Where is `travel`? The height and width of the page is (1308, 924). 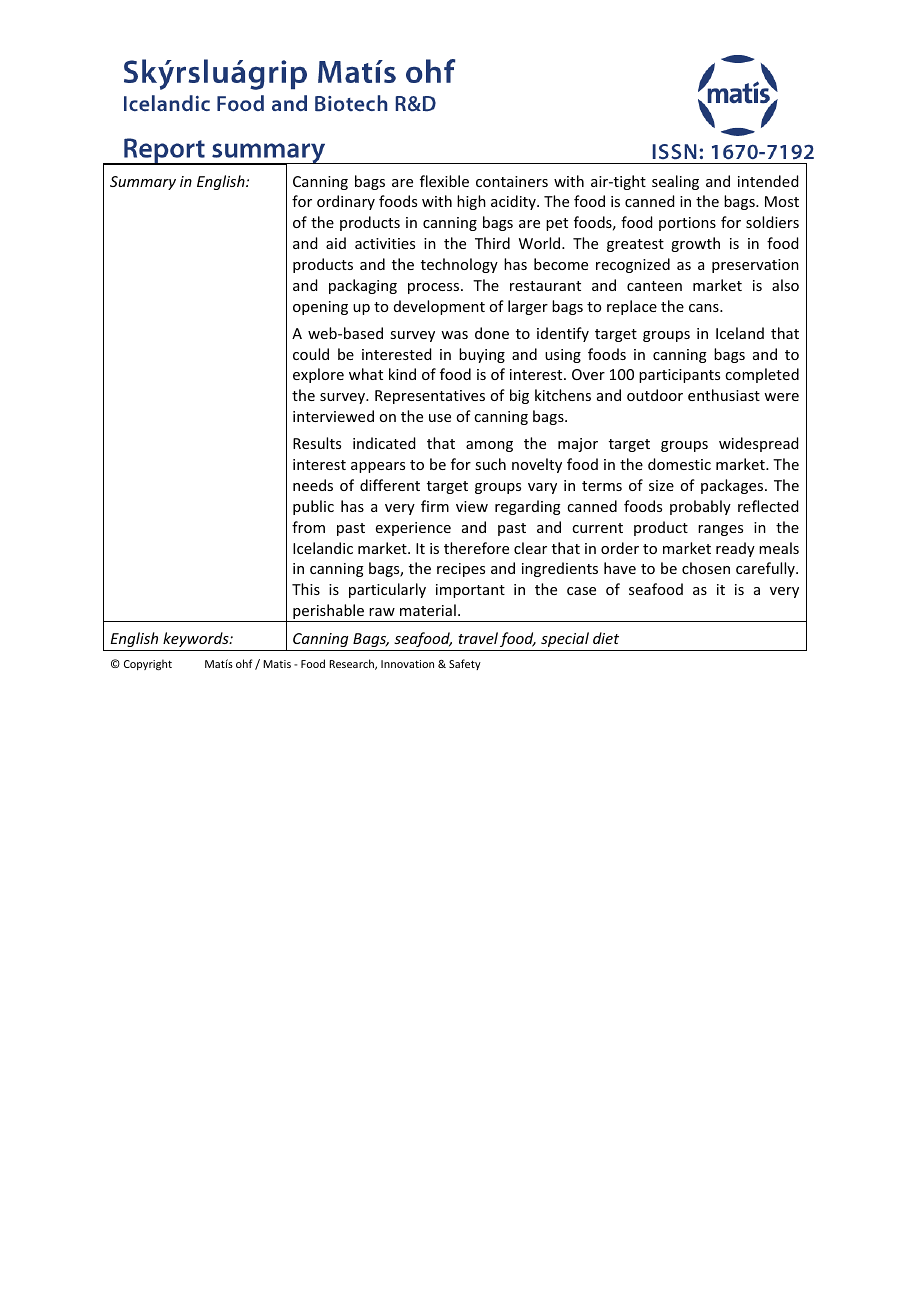
travel is located at coordinates (478, 638).
